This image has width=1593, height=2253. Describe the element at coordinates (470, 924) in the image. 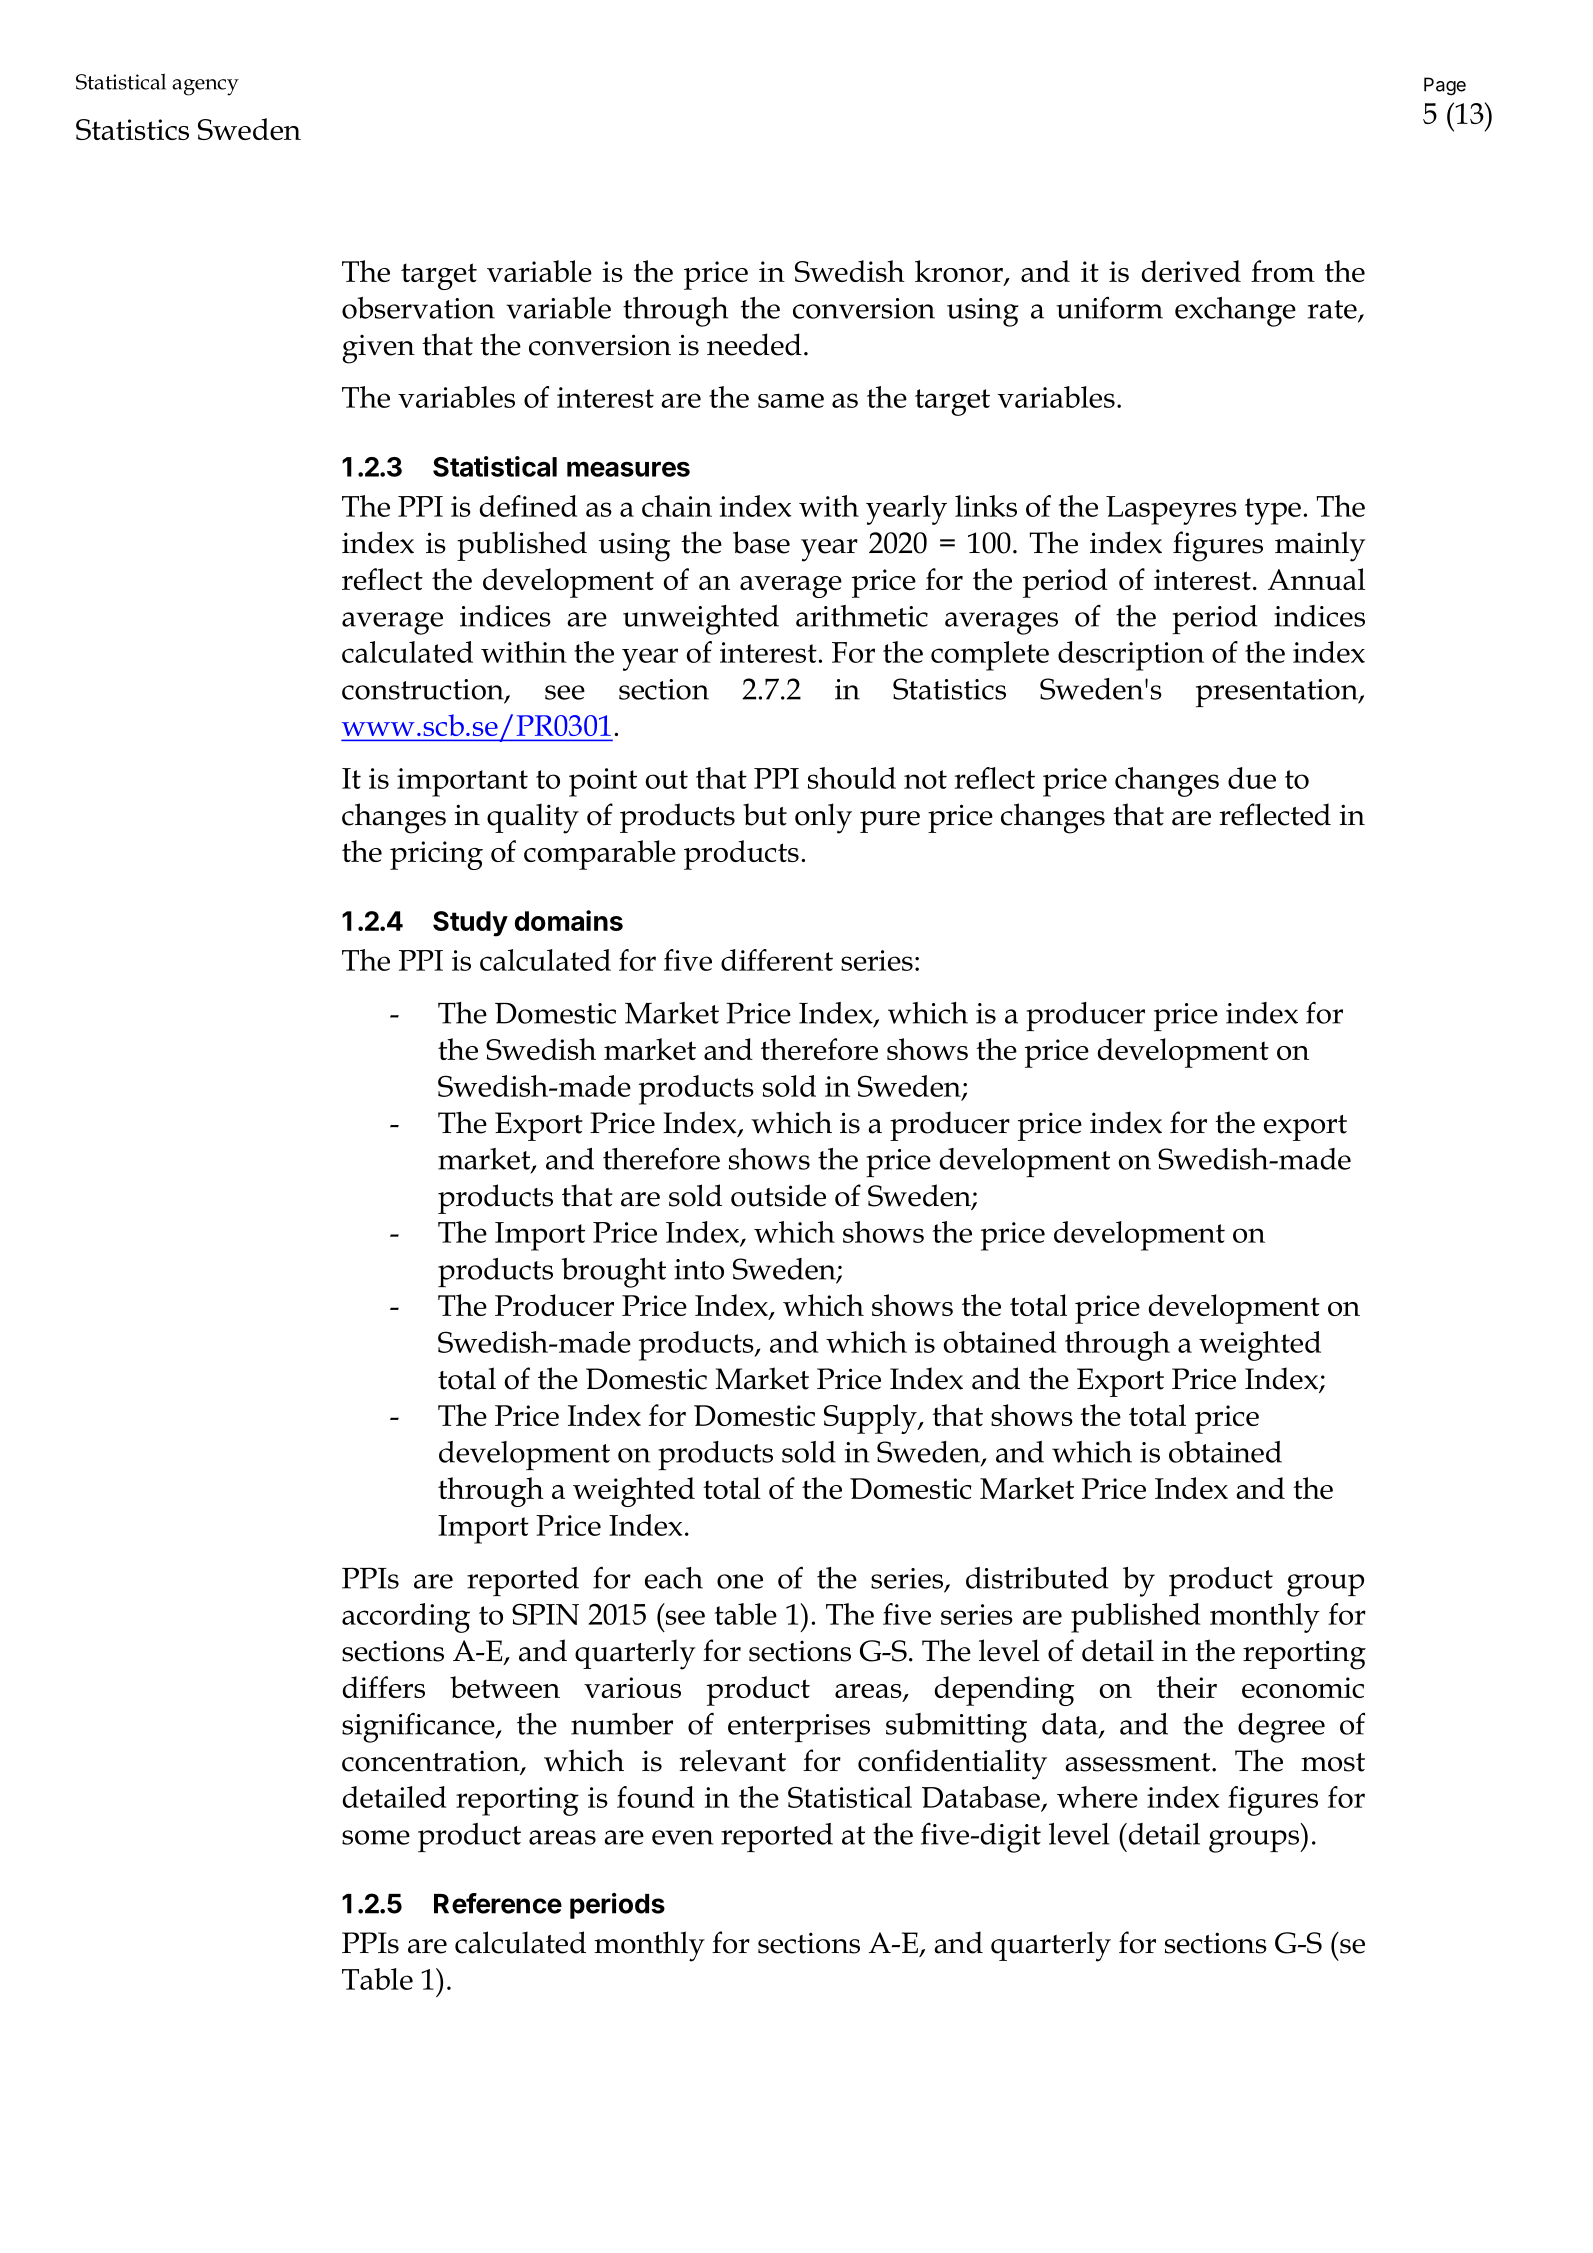

I see `Study` at that location.
